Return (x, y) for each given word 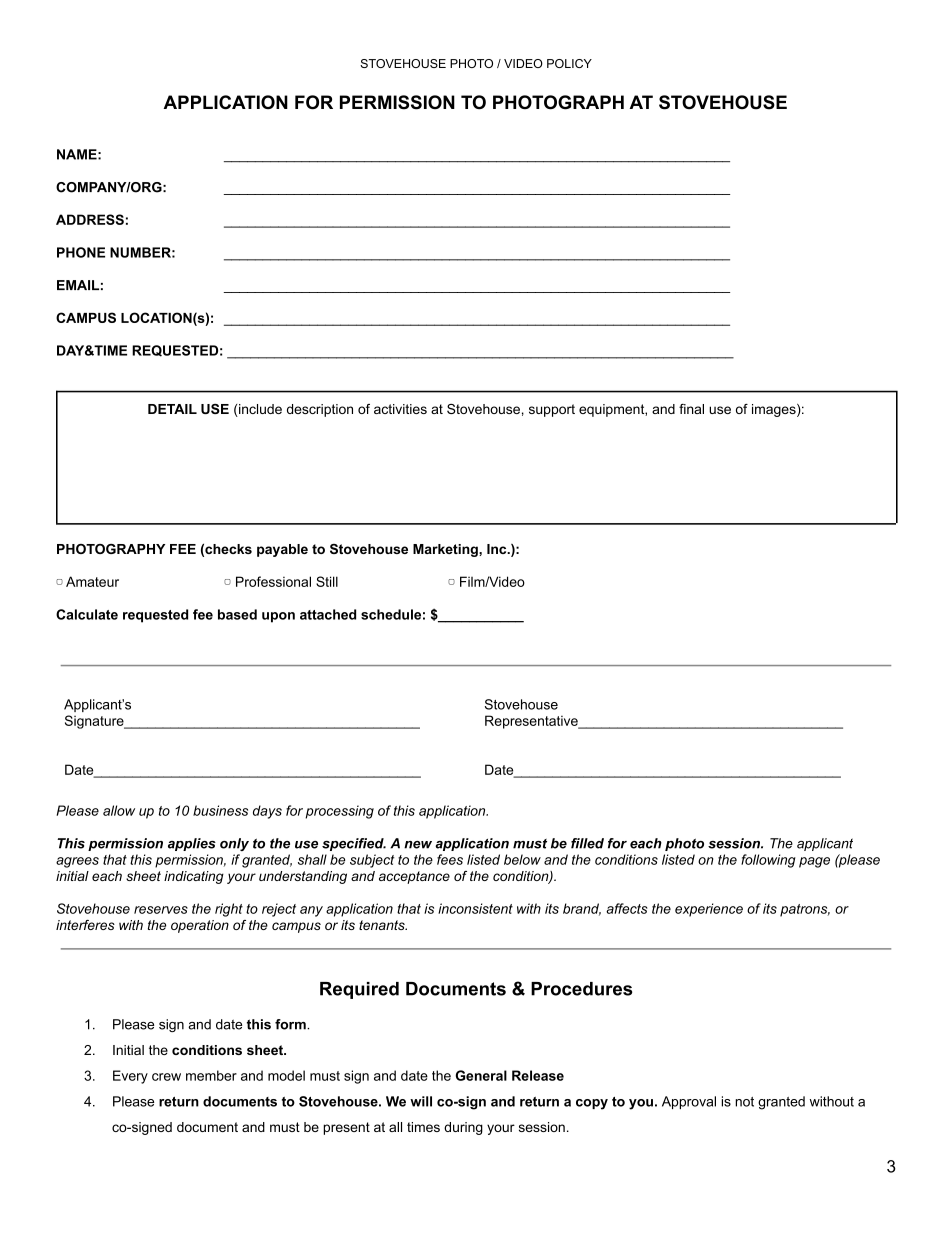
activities (400, 409)
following (768, 861)
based (237, 614)
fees (450, 859)
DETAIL (172, 409)
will (421, 1101)
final (691, 409)
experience (709, 910)
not (744, 1102)
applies (192, 844)
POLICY (569, 63)
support (552, 410)
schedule (391, 614)
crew (166, 1077)
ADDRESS (90, 219)
